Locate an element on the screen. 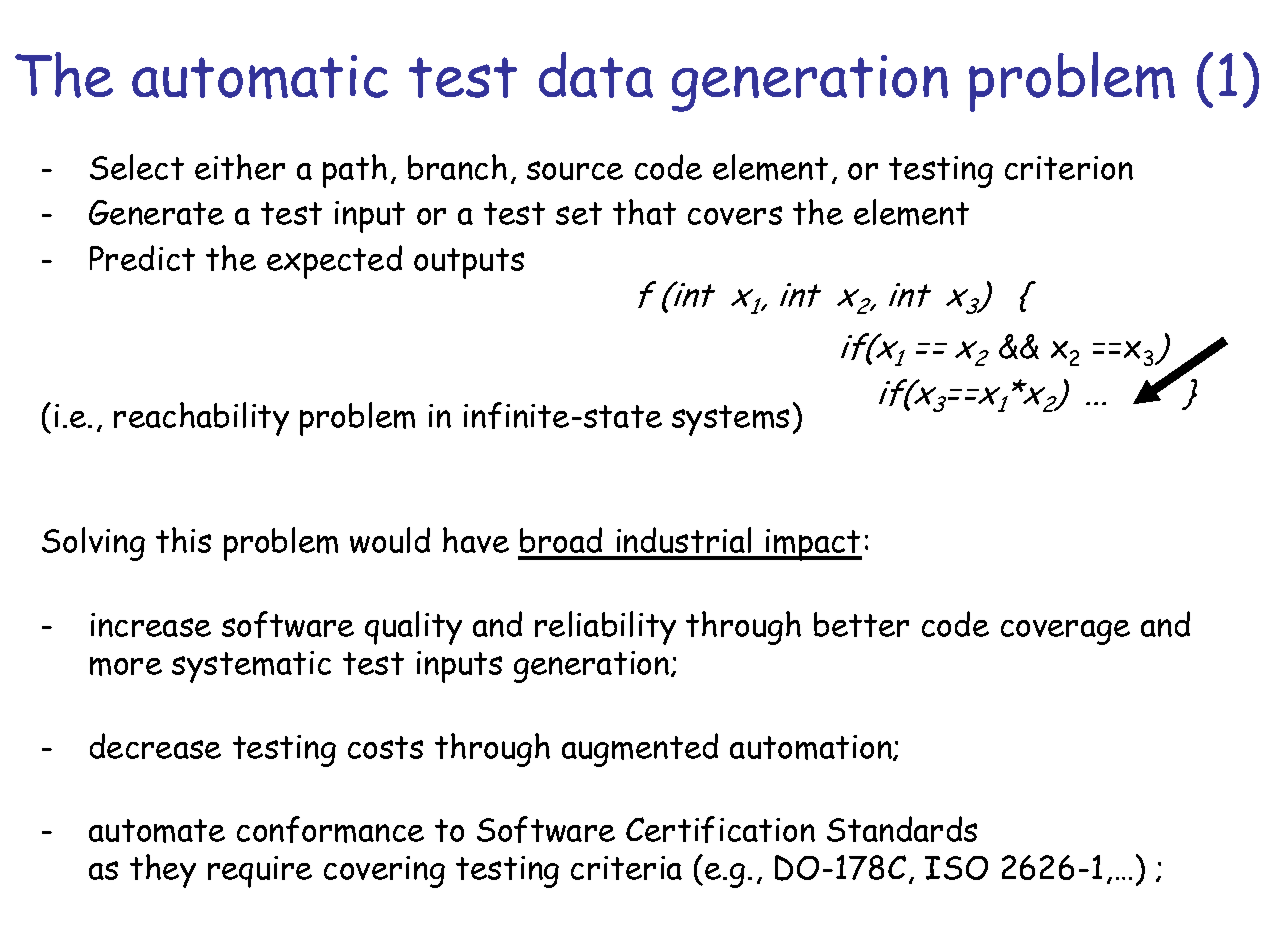  reliability is located at coordinates (605, 628).
